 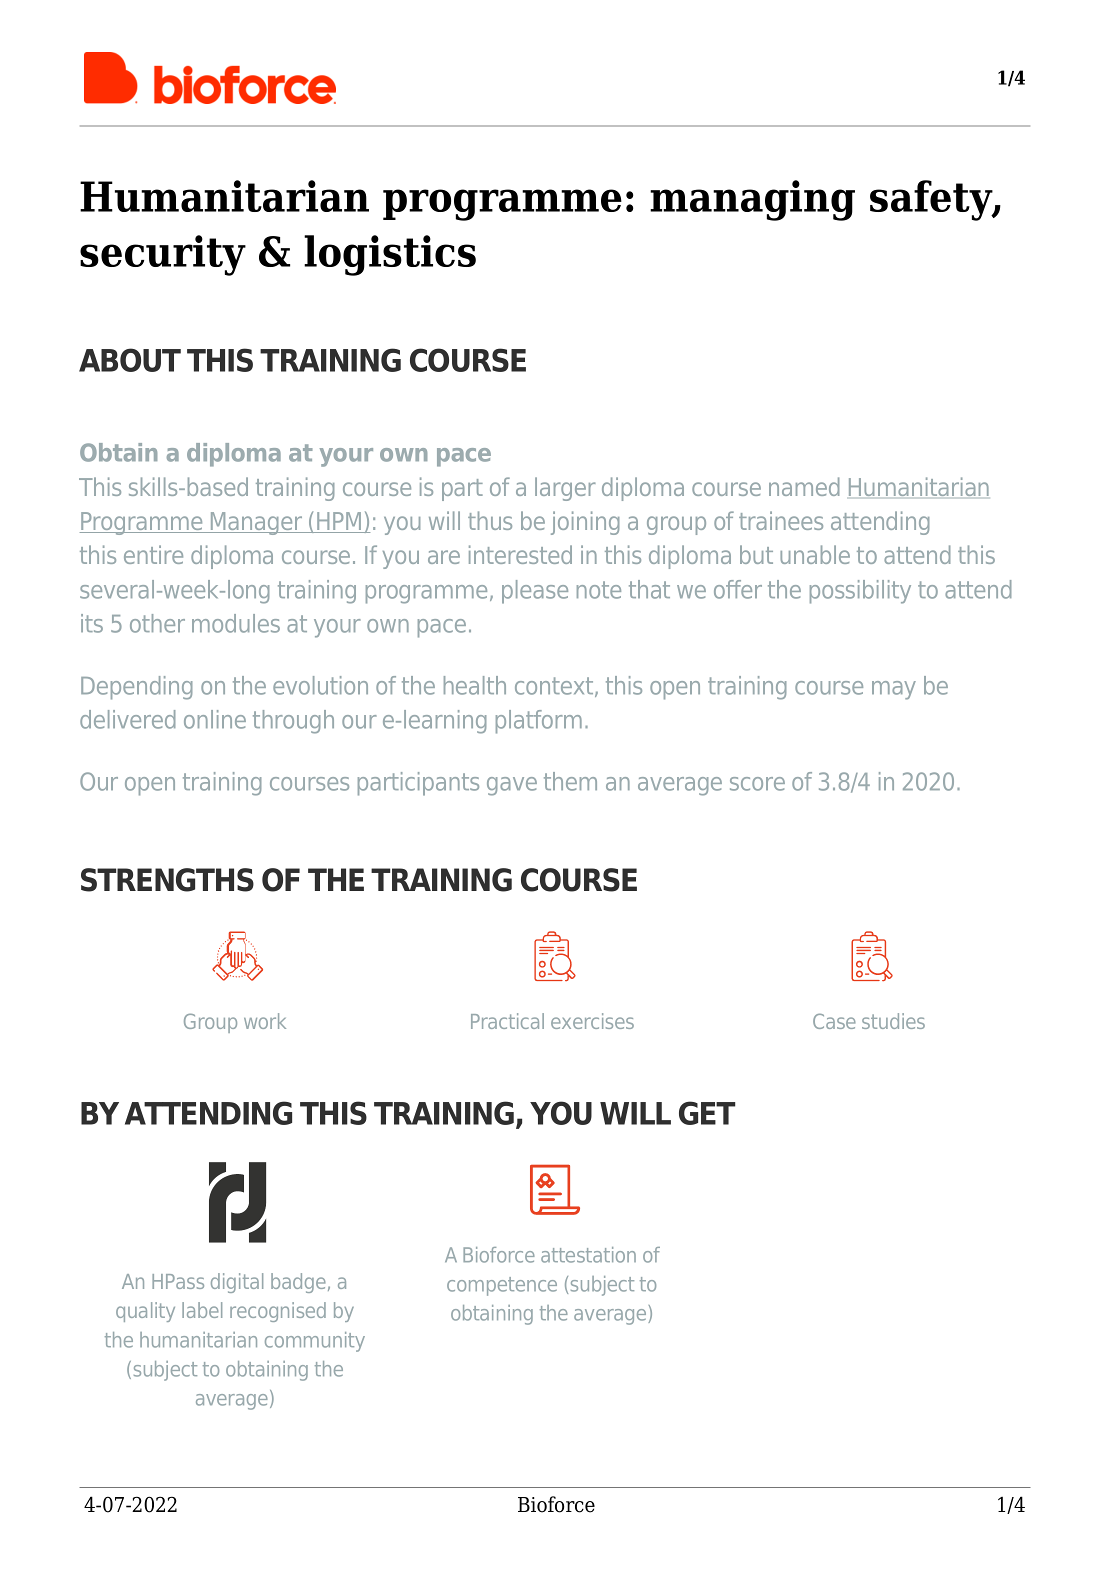 What do you see at coordinates (202, 1310) in the document?
I see `label` at bounding box center [202, 1310].
